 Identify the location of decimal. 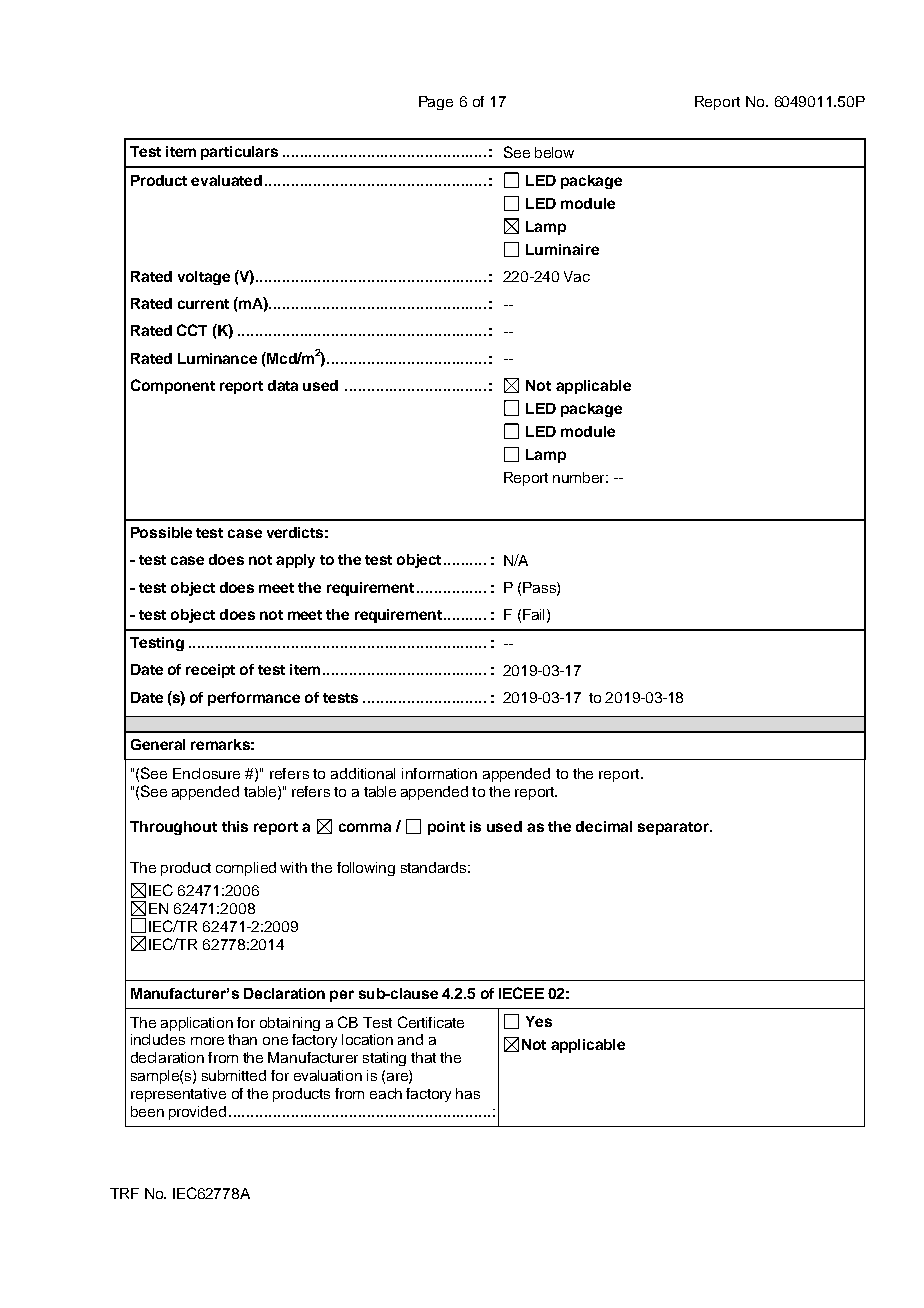
(604, 826).
